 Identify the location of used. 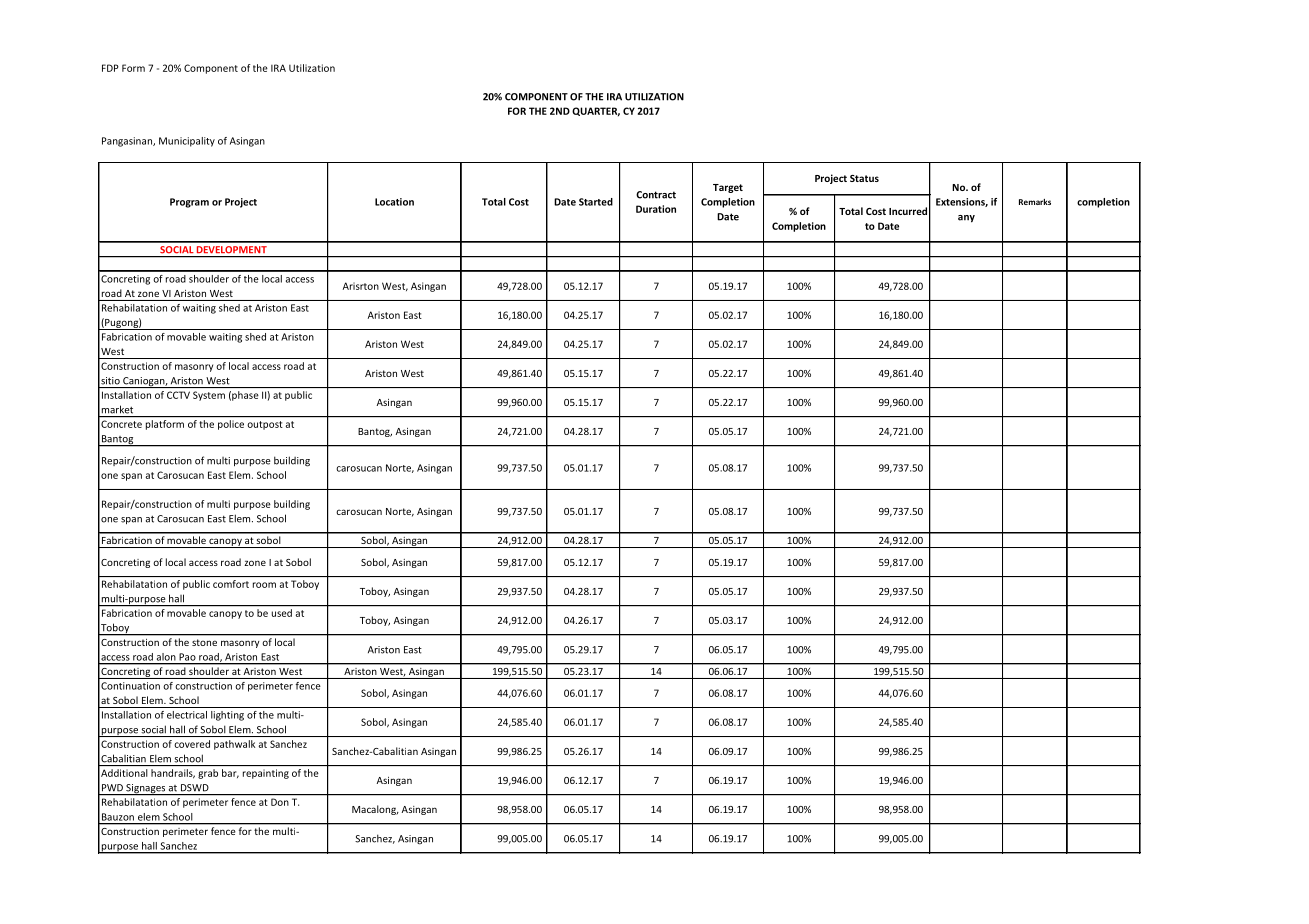
(282, 613).
